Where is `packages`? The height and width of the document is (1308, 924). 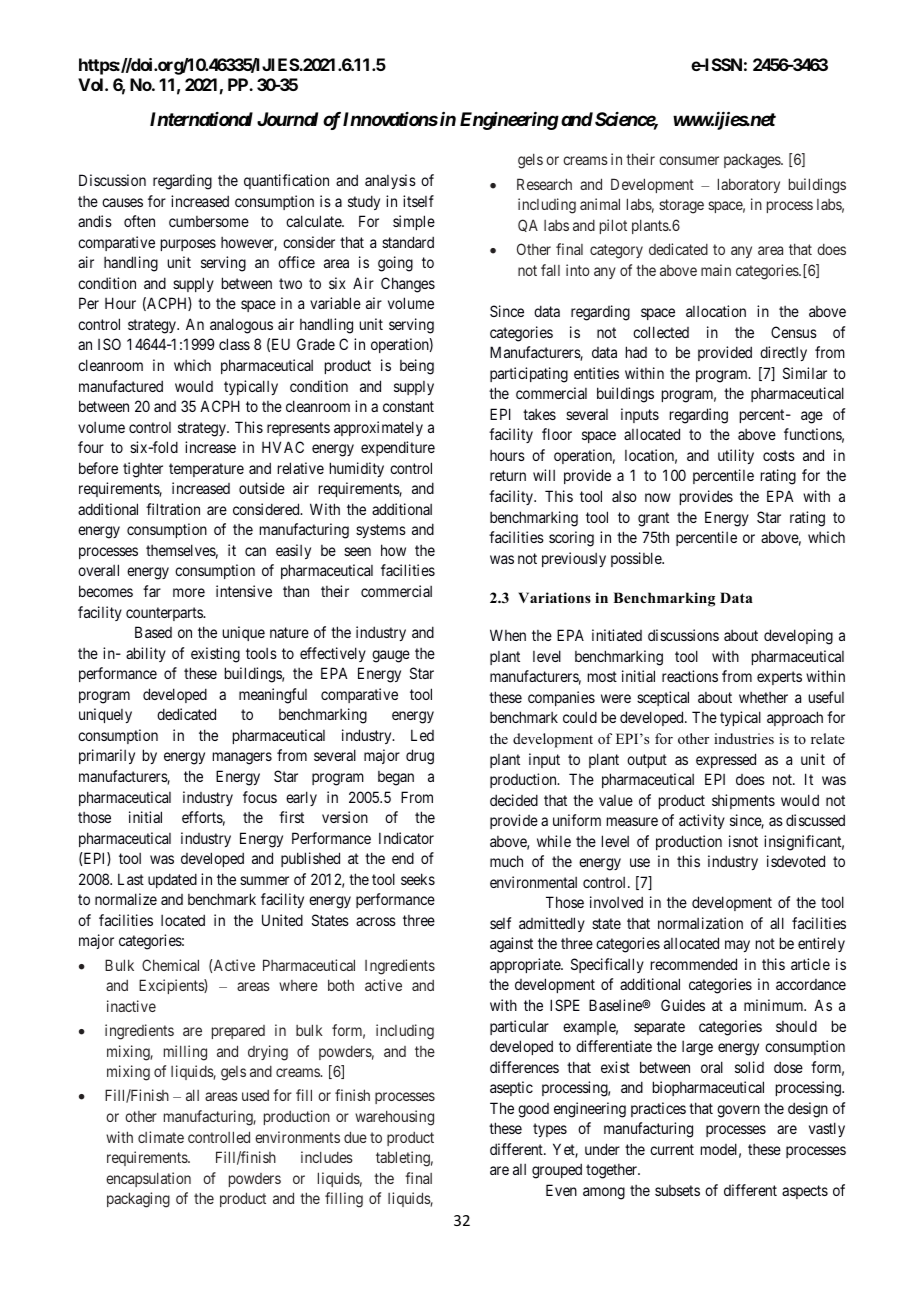
packages is located at coordinates (753, 161).
